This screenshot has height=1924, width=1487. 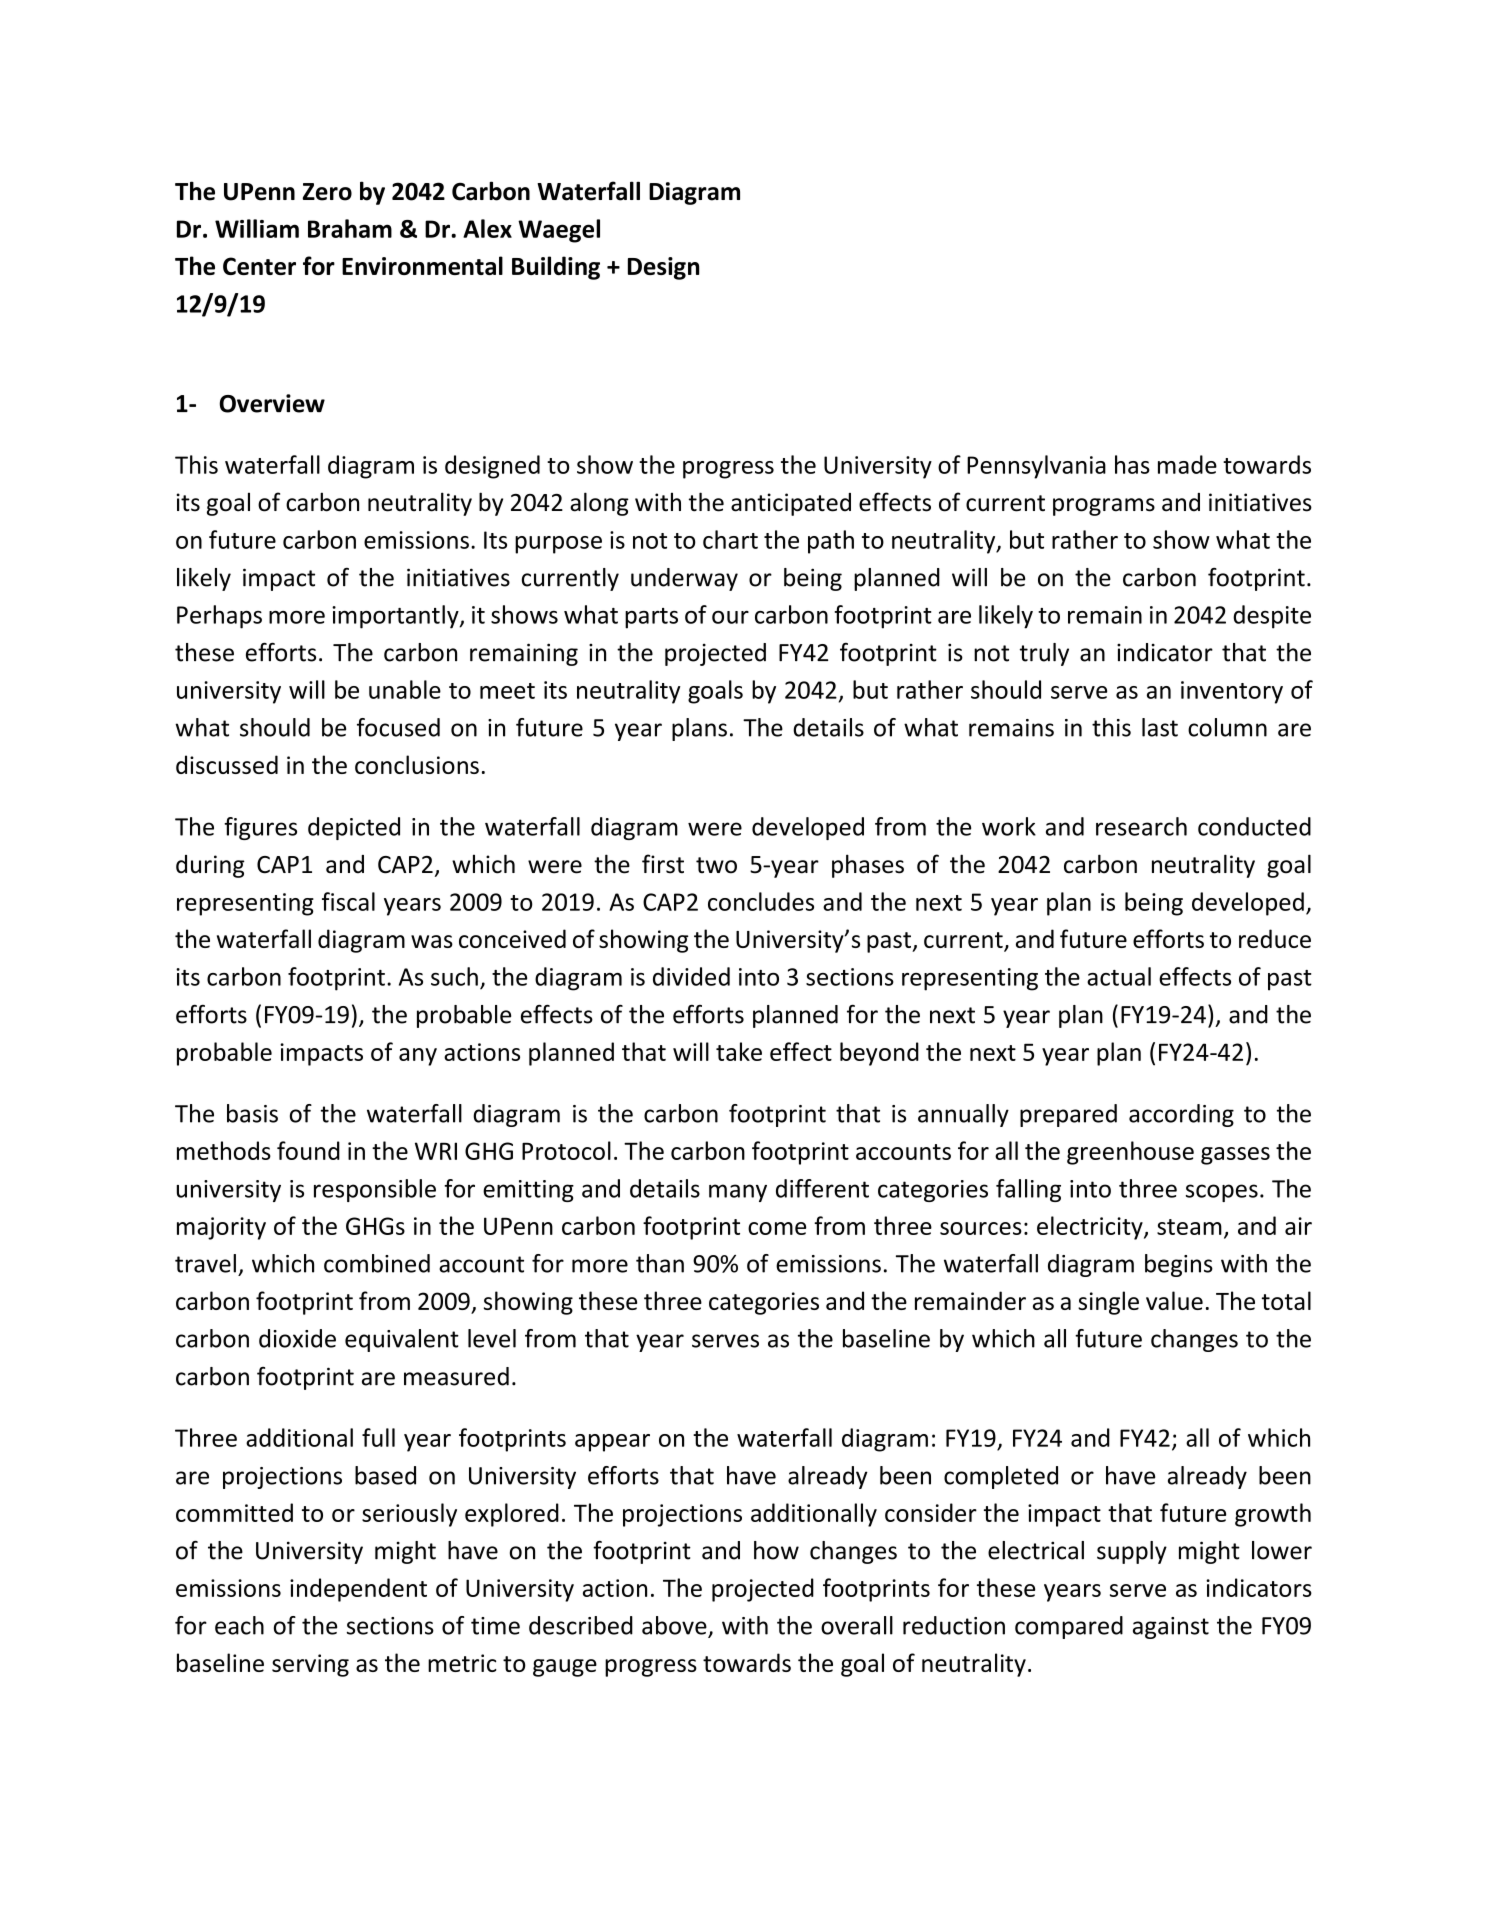 What do you see at coordinates (791, 504) in the screenshot?
I see `anticipated` at bounding box center [791, 504].
